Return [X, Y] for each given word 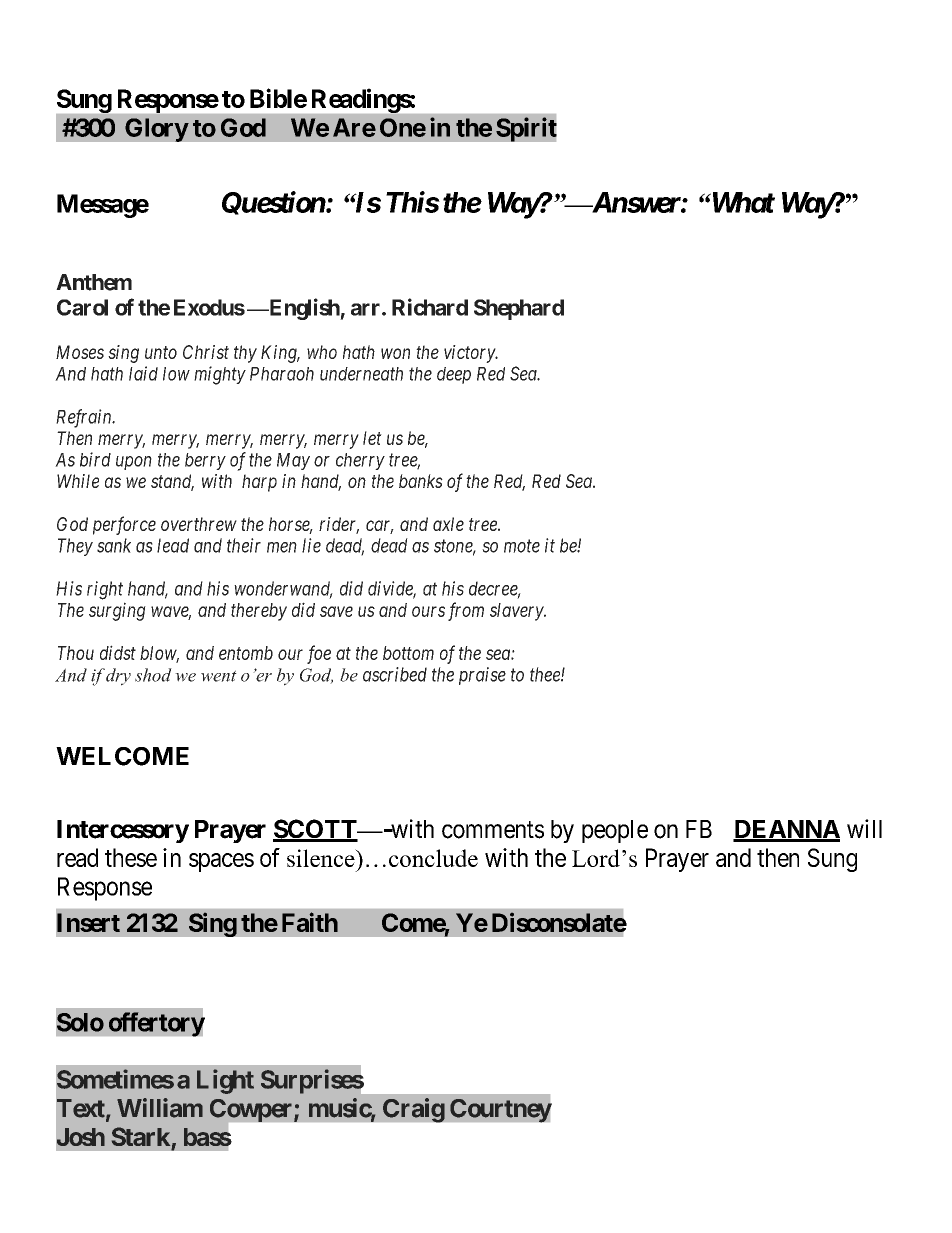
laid [143, 373]
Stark [141, 1136]
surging [117, 611]
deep [454, 375]
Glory [157, 130]
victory [470, 354]
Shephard [519, 309]
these [131, 857]
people [615, 831]
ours [428, 611]
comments [493, 830]
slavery [517, 612]
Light [225, 1081]
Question [274, 203]
